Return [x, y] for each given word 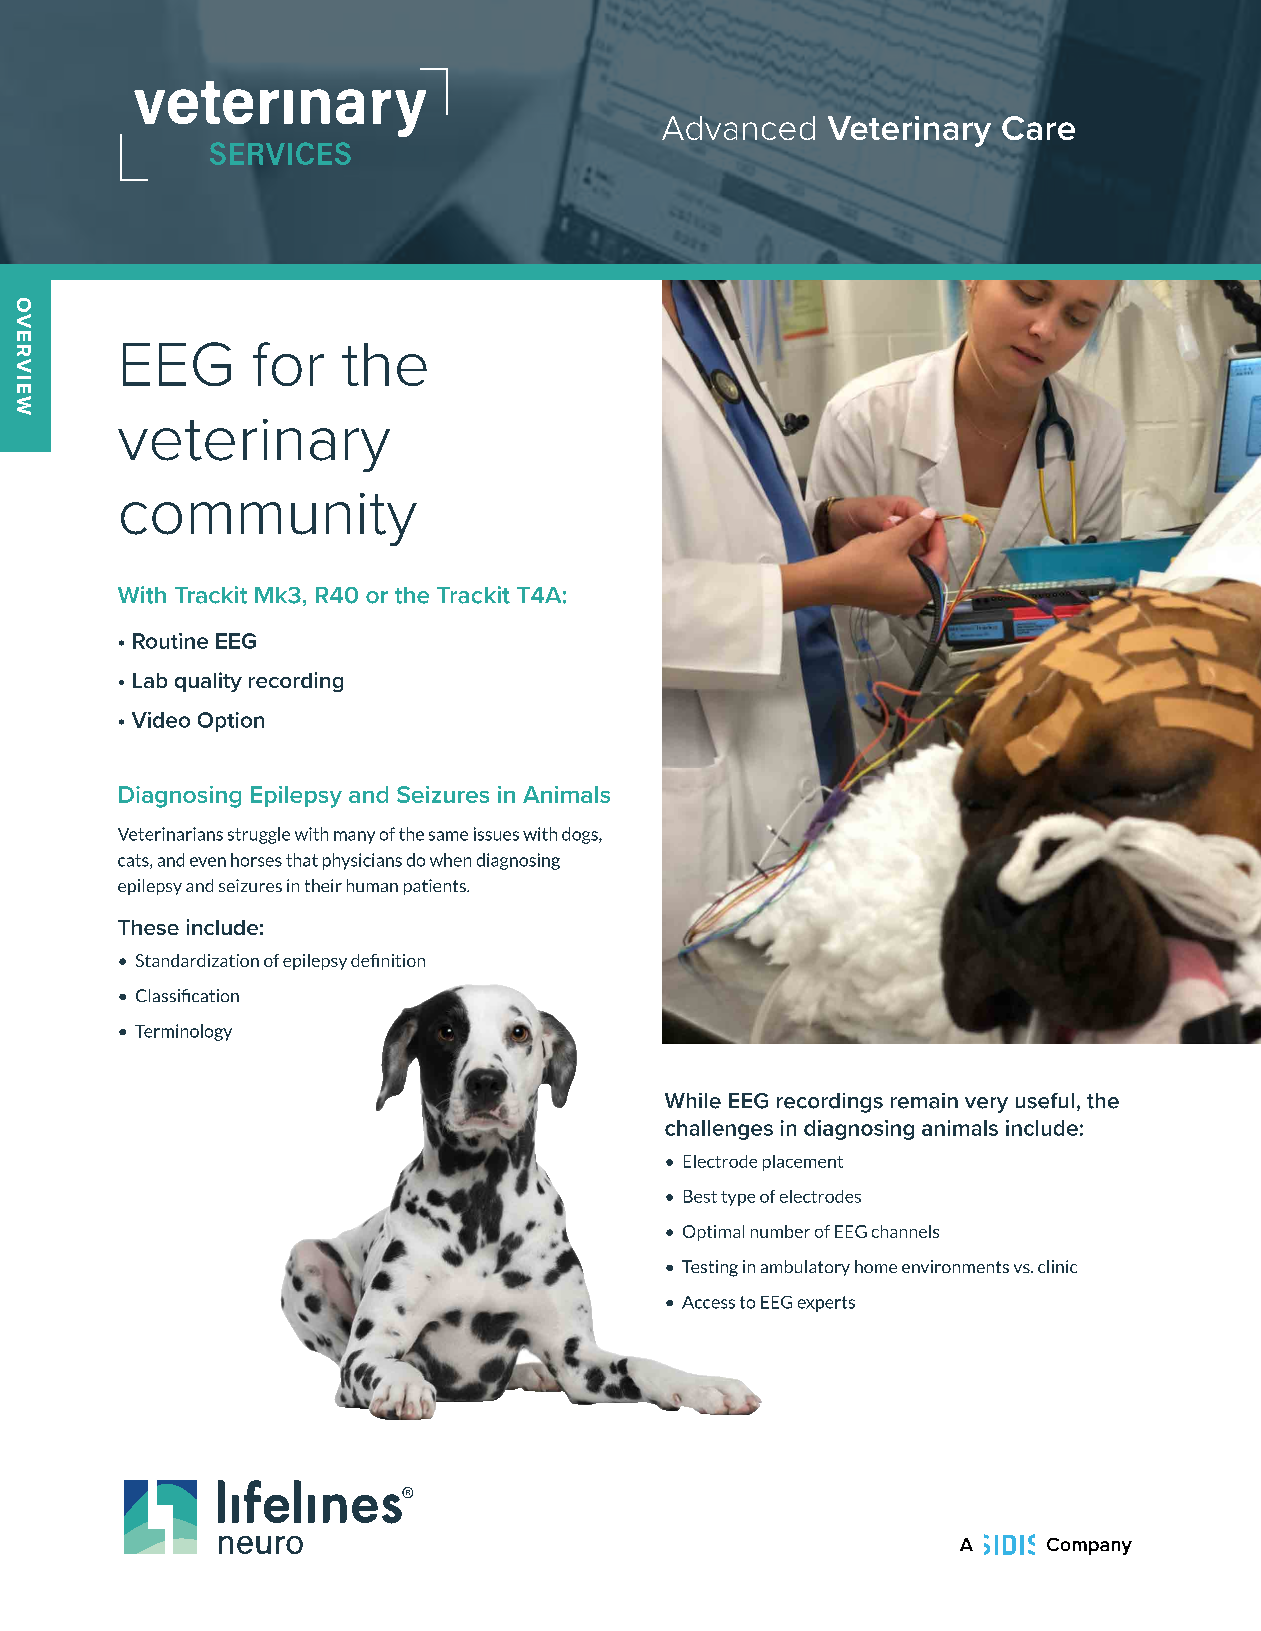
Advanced [738, 128]
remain [924, 1101]
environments [955, 1266]
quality [208, 682]
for [288, 364]
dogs [581, 835]
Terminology [183, 1032]
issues [496, 834]
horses [256, 860]
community [269, 519]
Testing [710, 1268]
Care [1038, 128]
